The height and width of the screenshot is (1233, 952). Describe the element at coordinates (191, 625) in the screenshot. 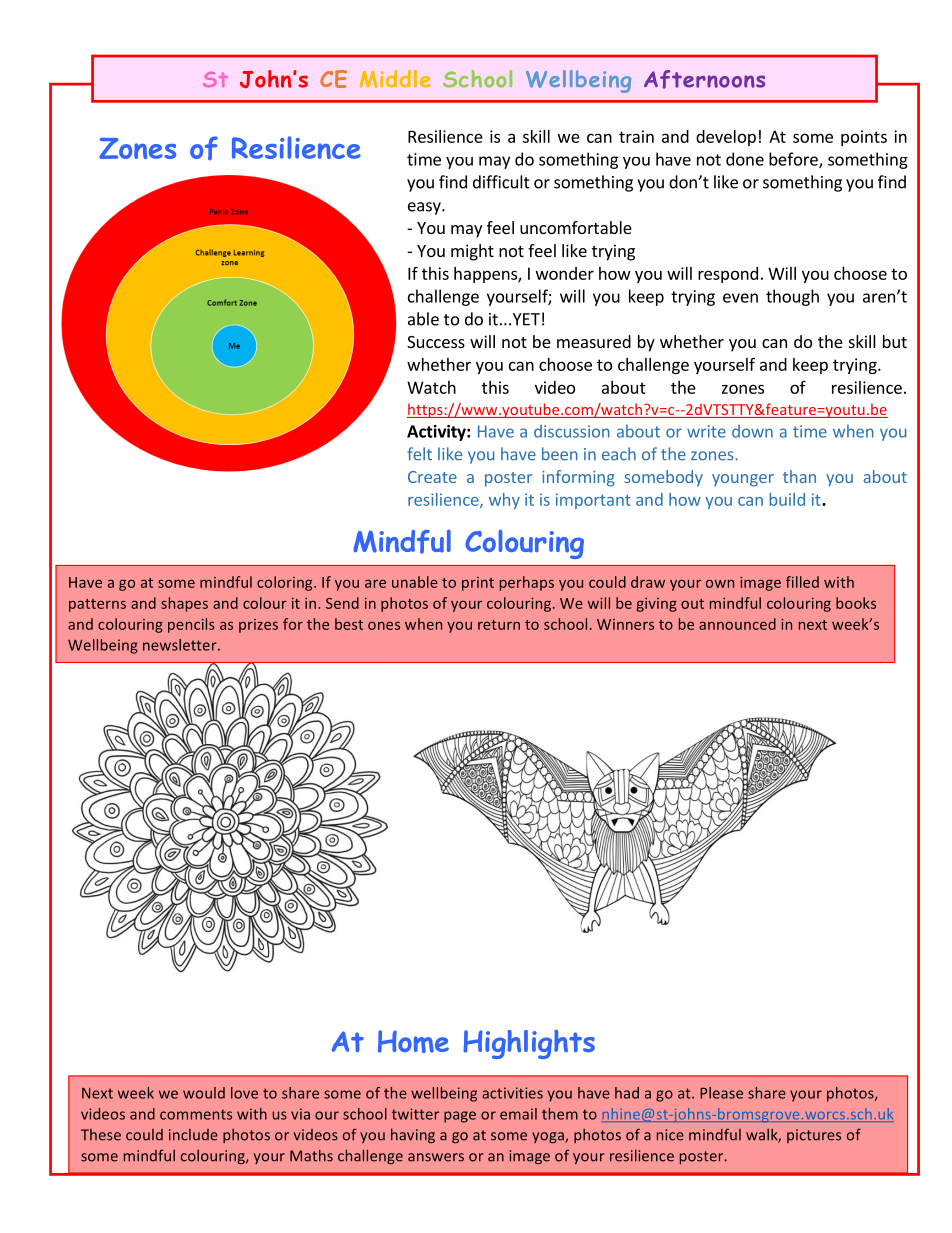

I see `pencils` at that location.
